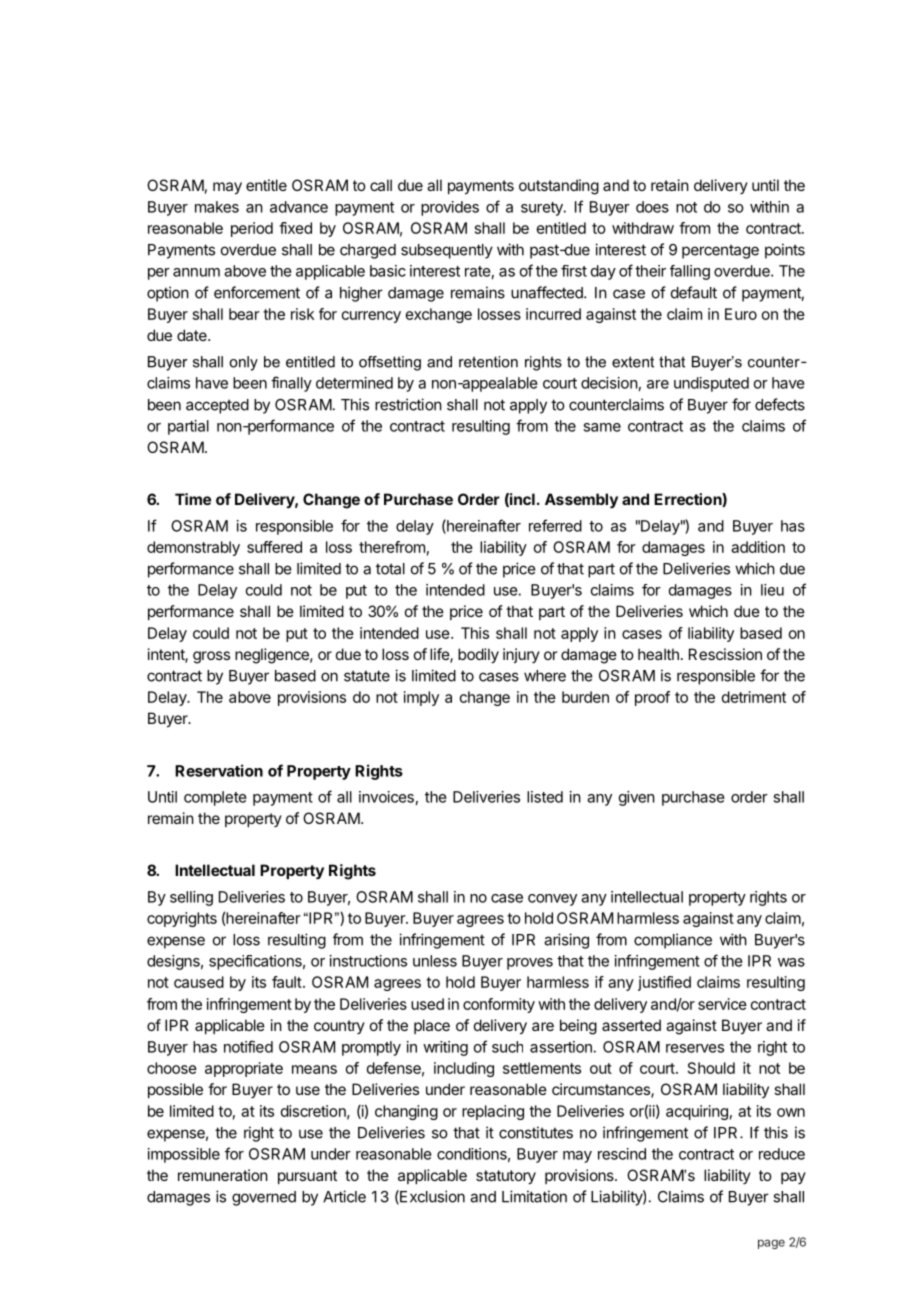  I want to click on convey, so click(552, 900).
